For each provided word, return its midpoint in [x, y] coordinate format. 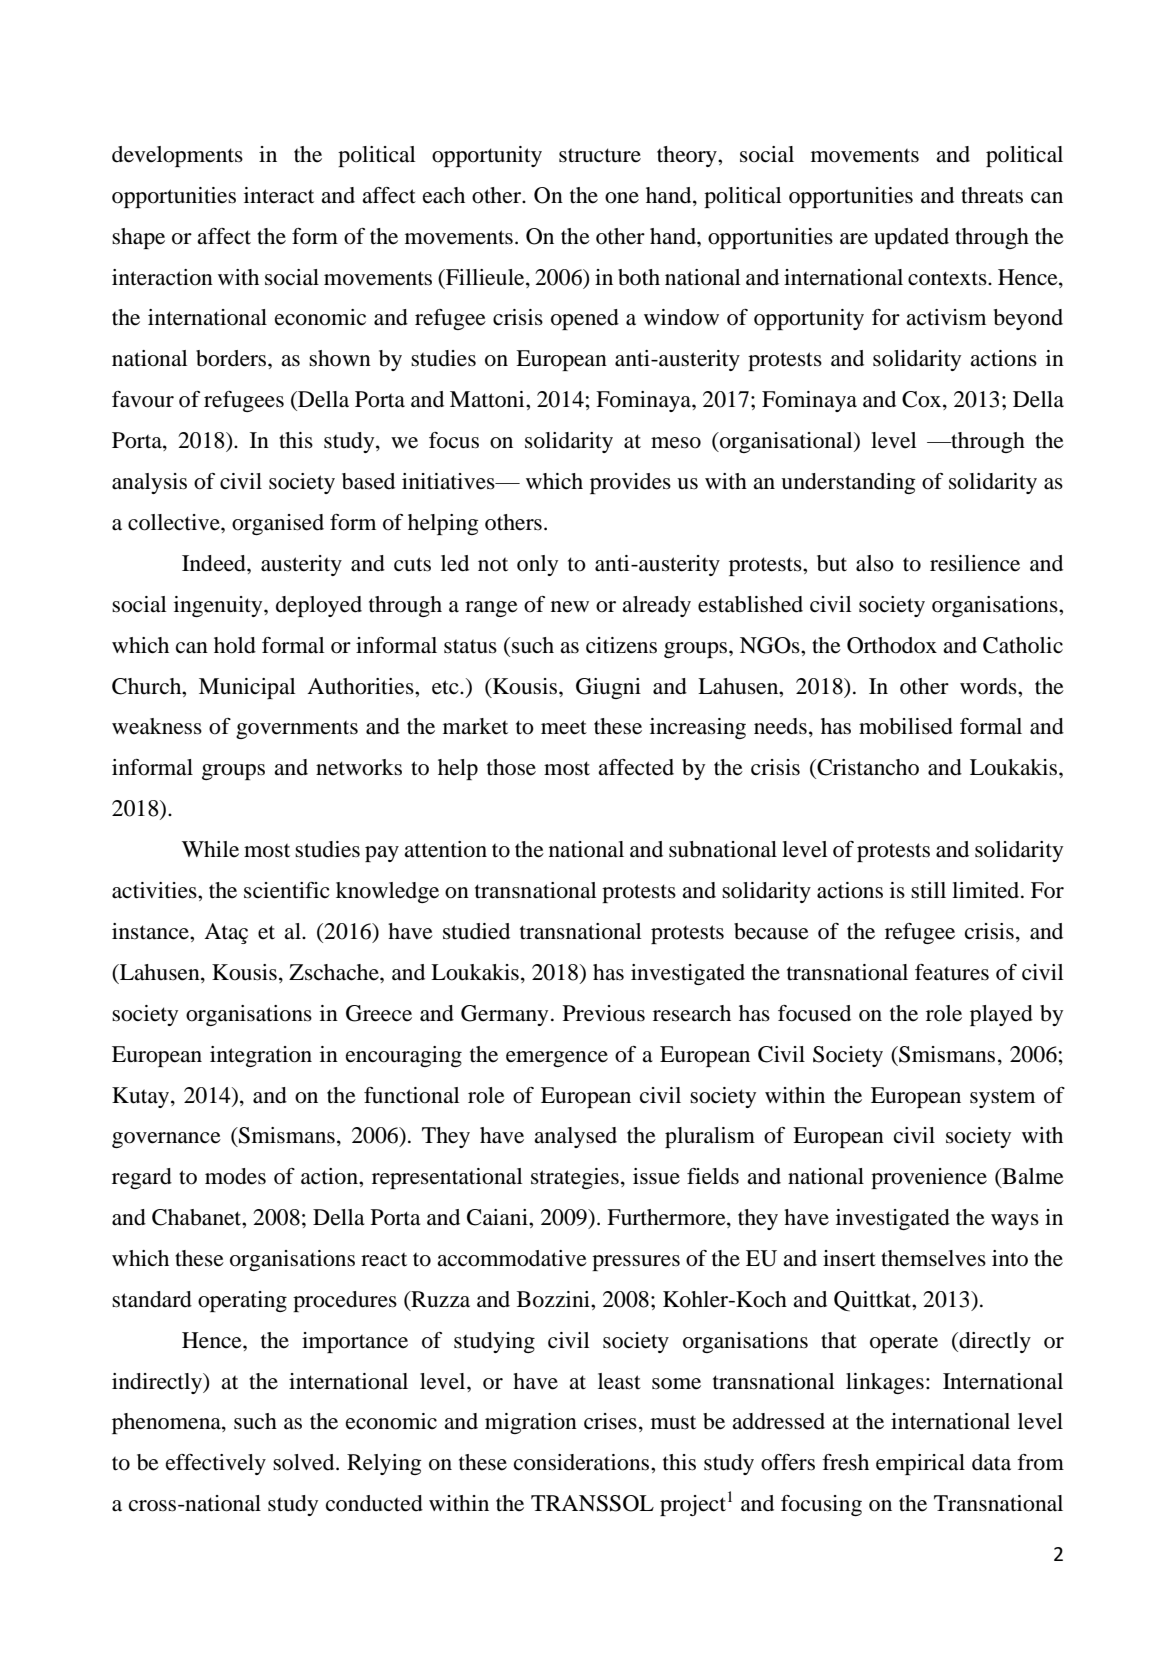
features [952, 972]
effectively [216, 1464]
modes [235, 1176]
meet [564, 727]
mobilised [906, 726]
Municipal [247, 688]
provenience [929, 1178]
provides [630, 483]
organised [278, 524]
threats [992, 195]
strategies [575, 1178]
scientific [287, 890]
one [622, 198]
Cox [923, 400]
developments [177, 156]
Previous [604, 1013]
